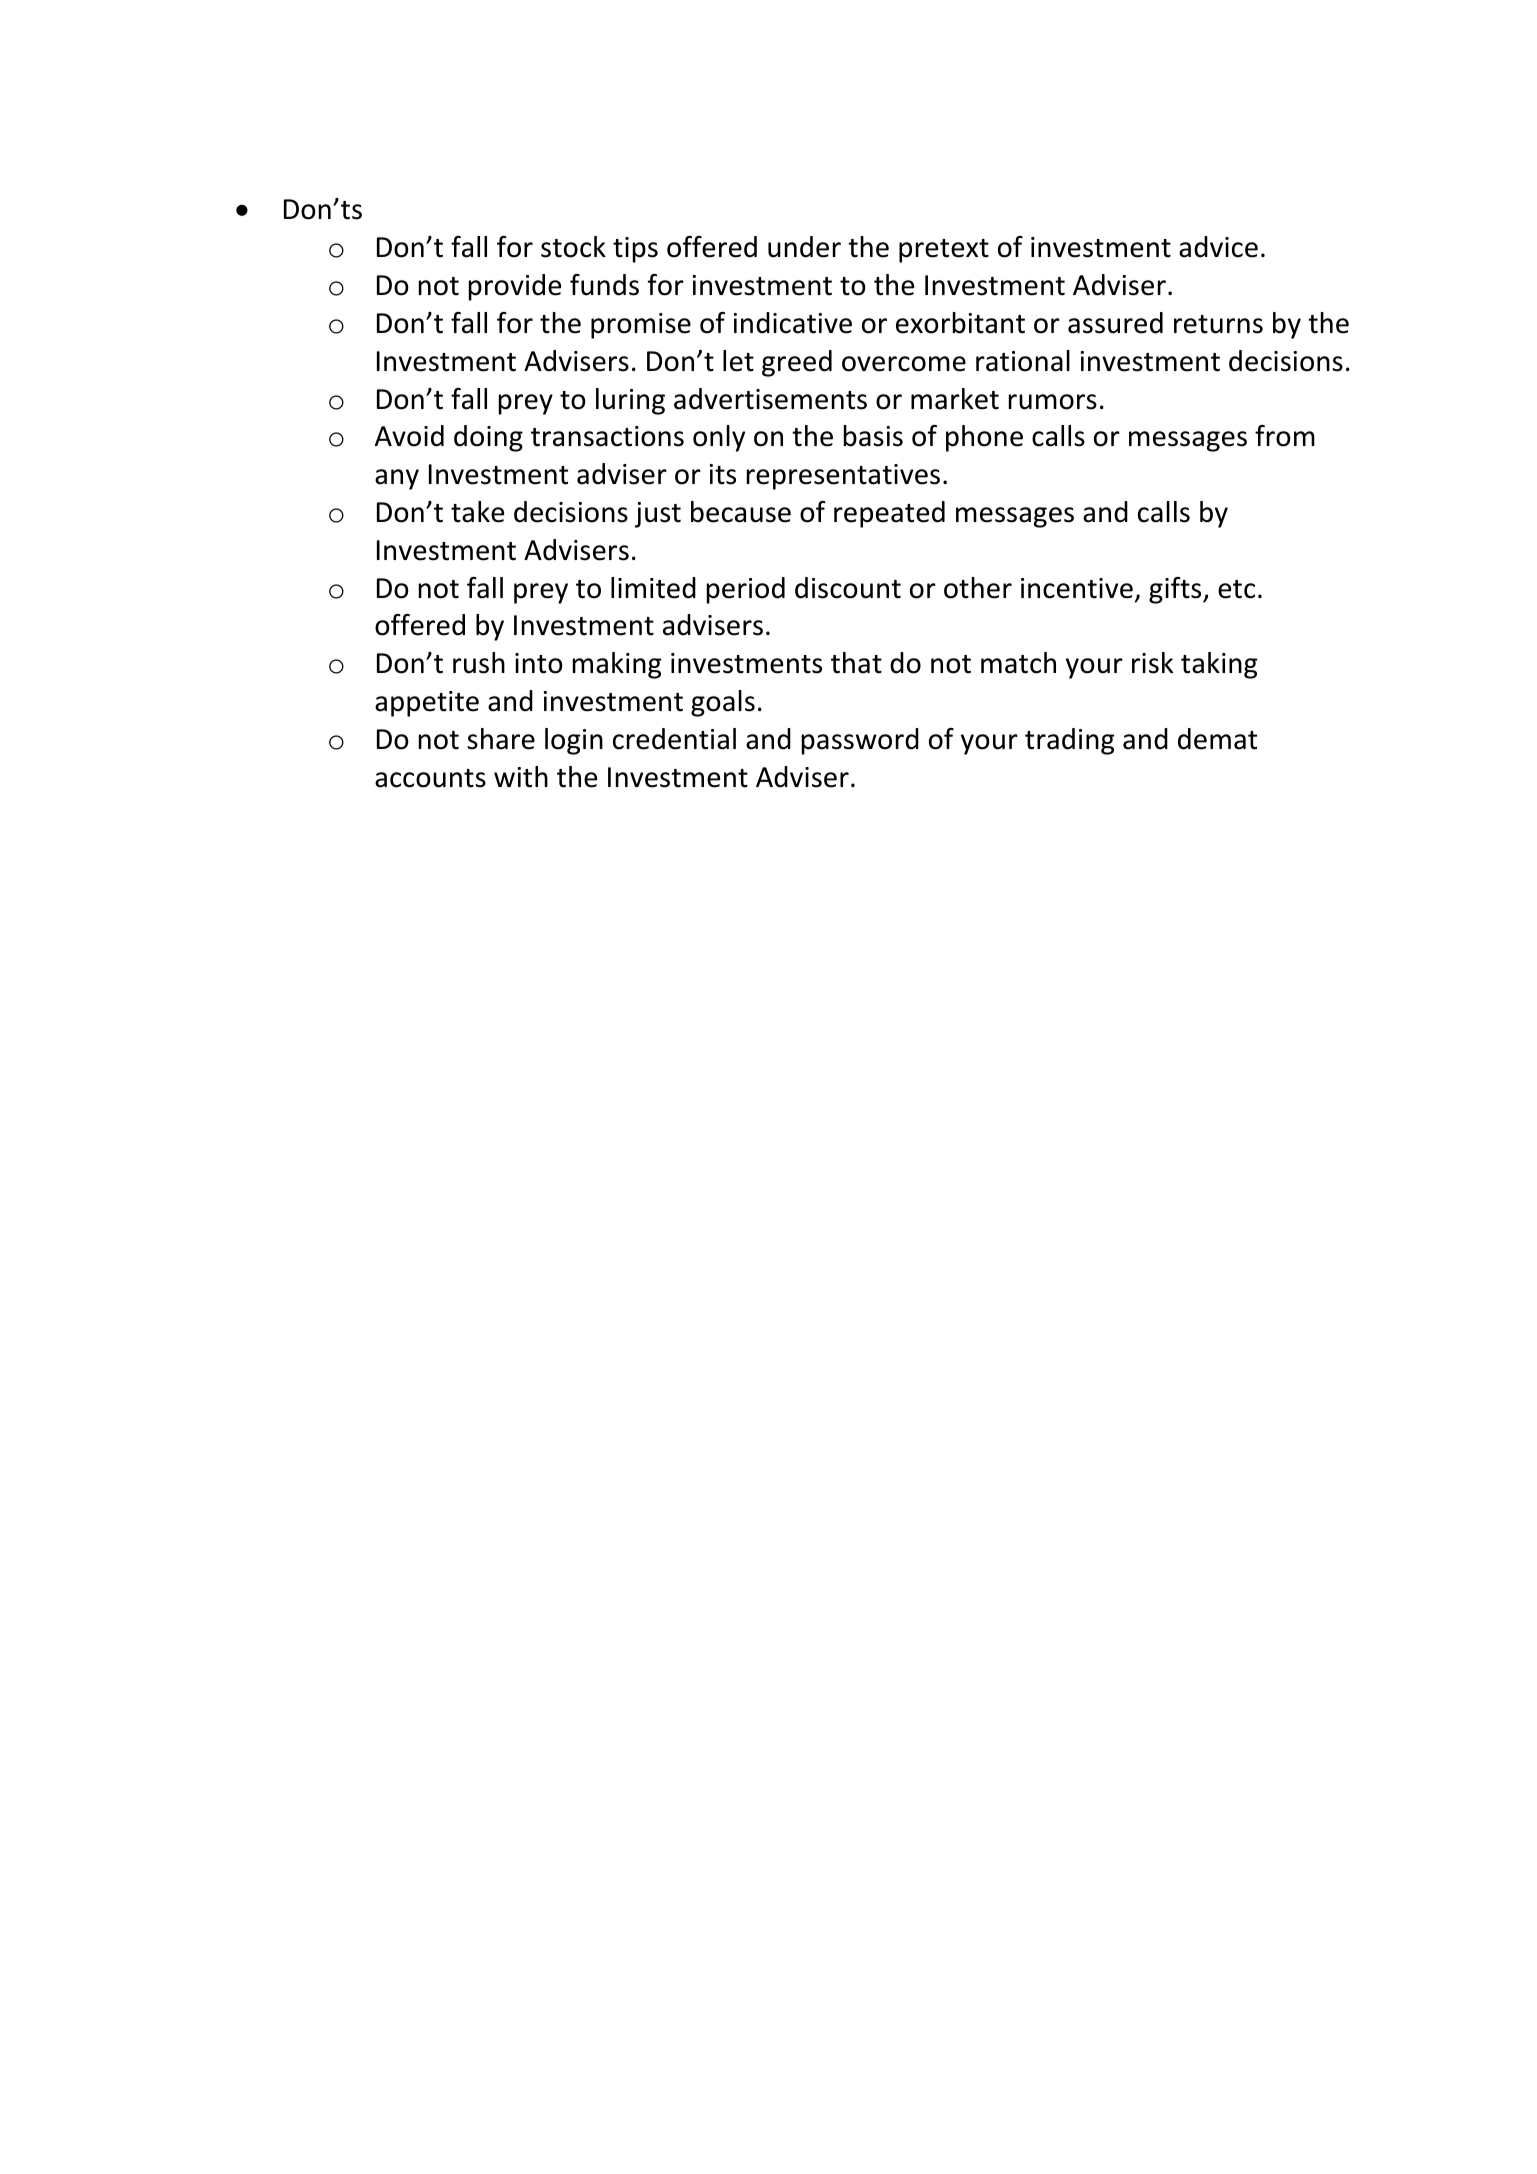 The image size is (1537, 2174). I want to click on demat, so click(1217, 739).
